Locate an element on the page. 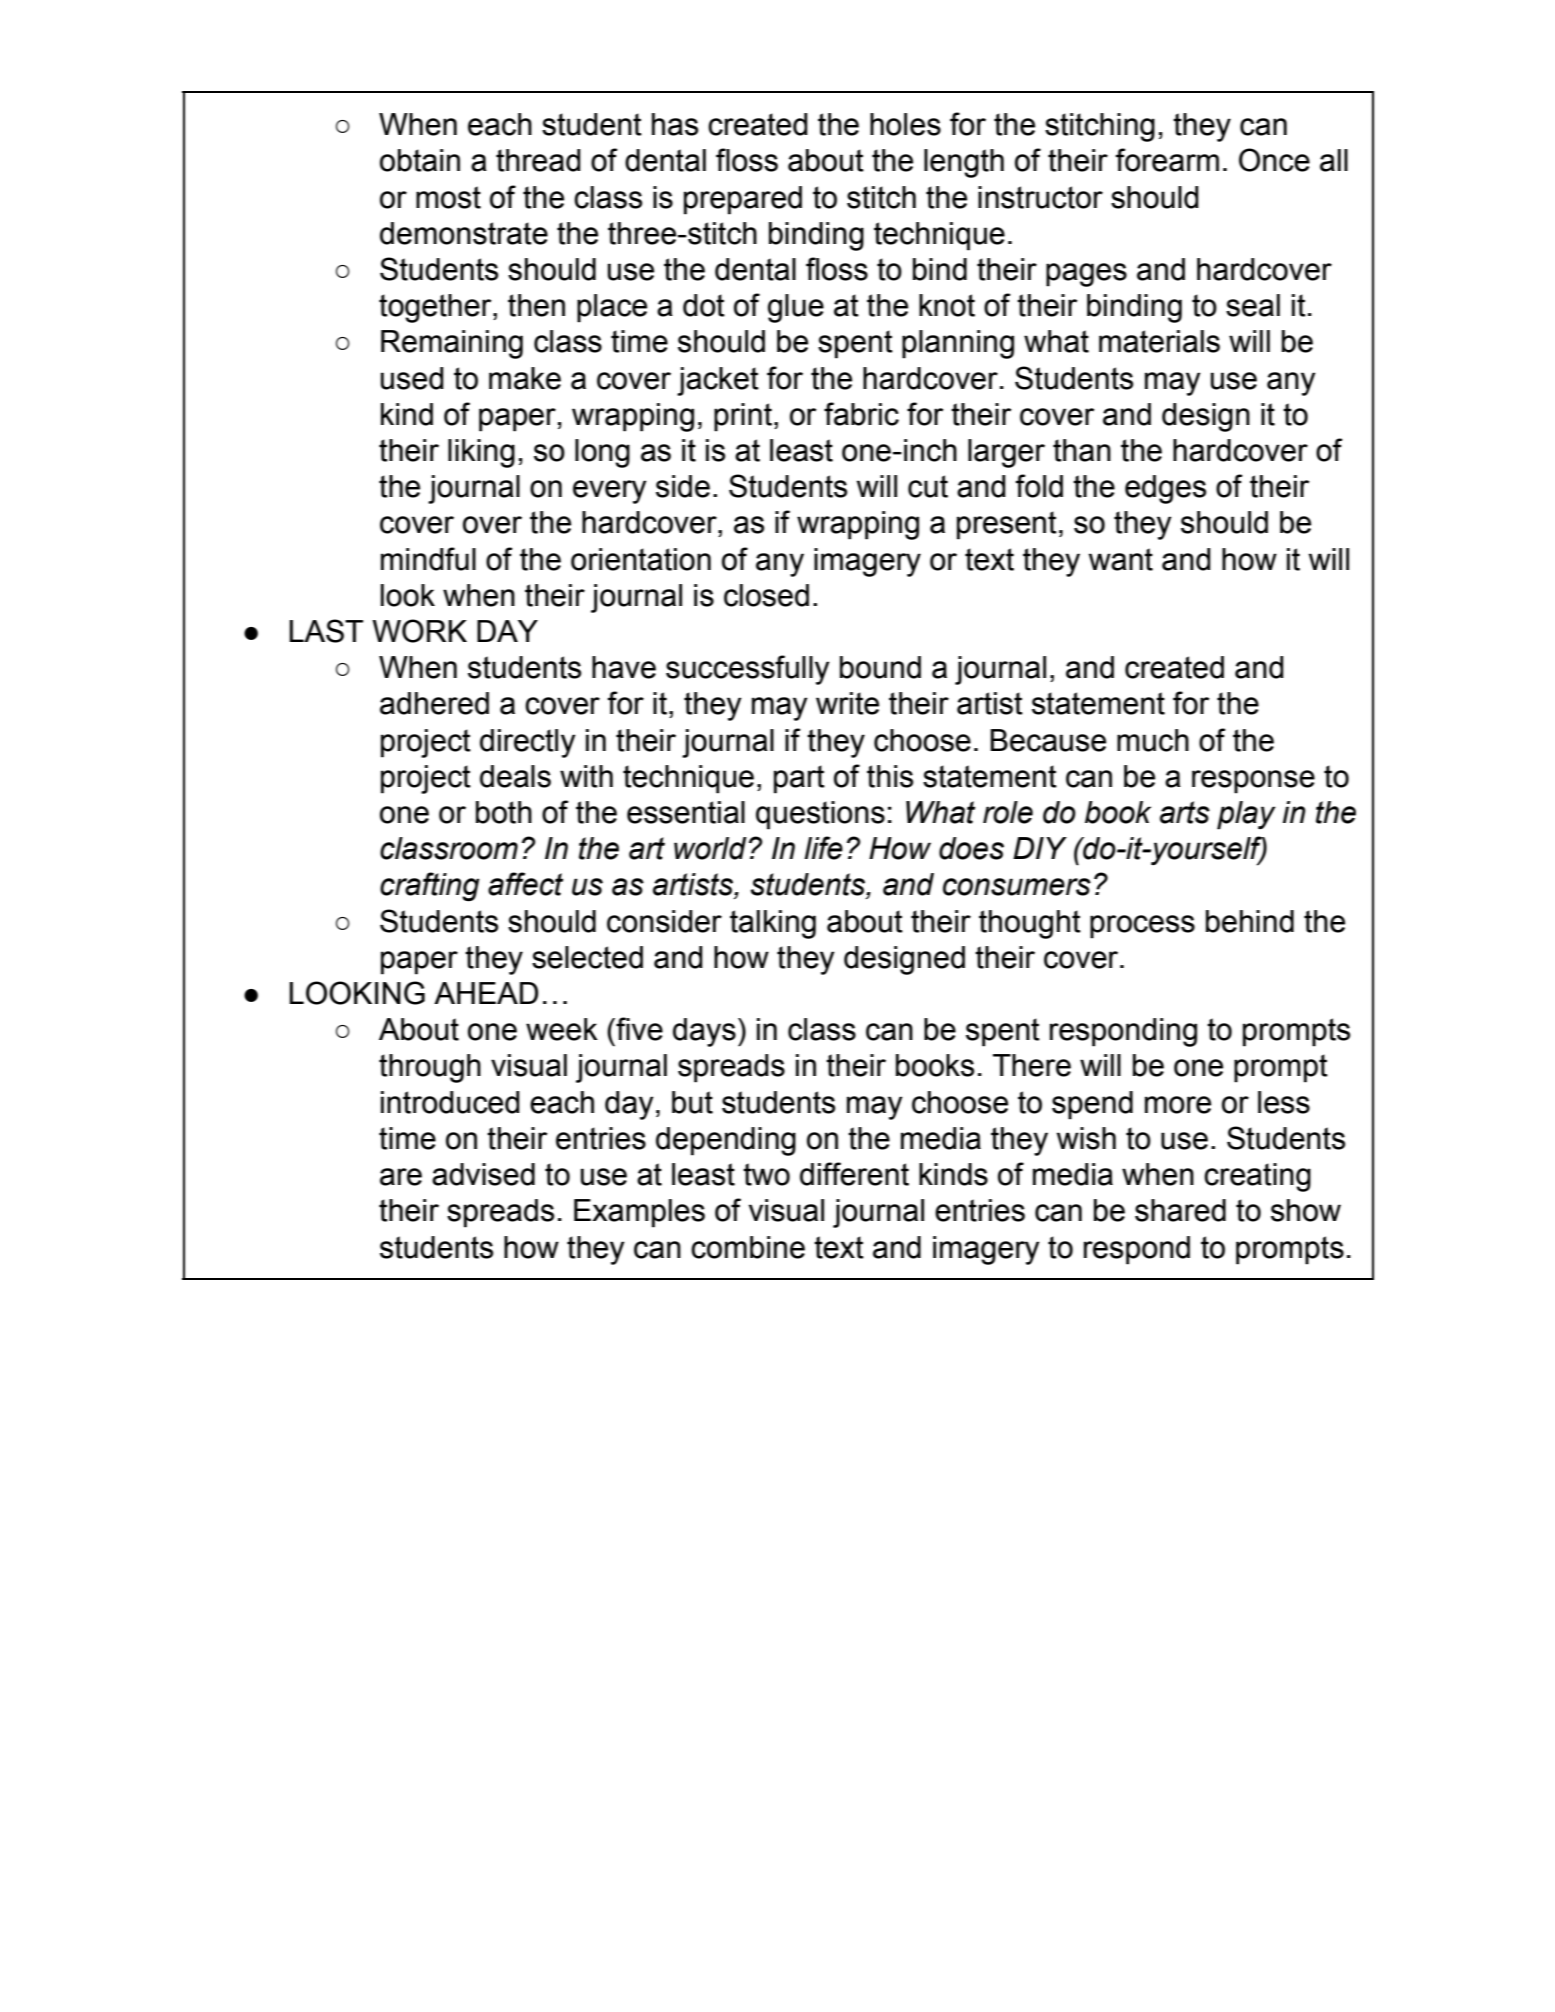  write is located at coordinates (847, 703).
